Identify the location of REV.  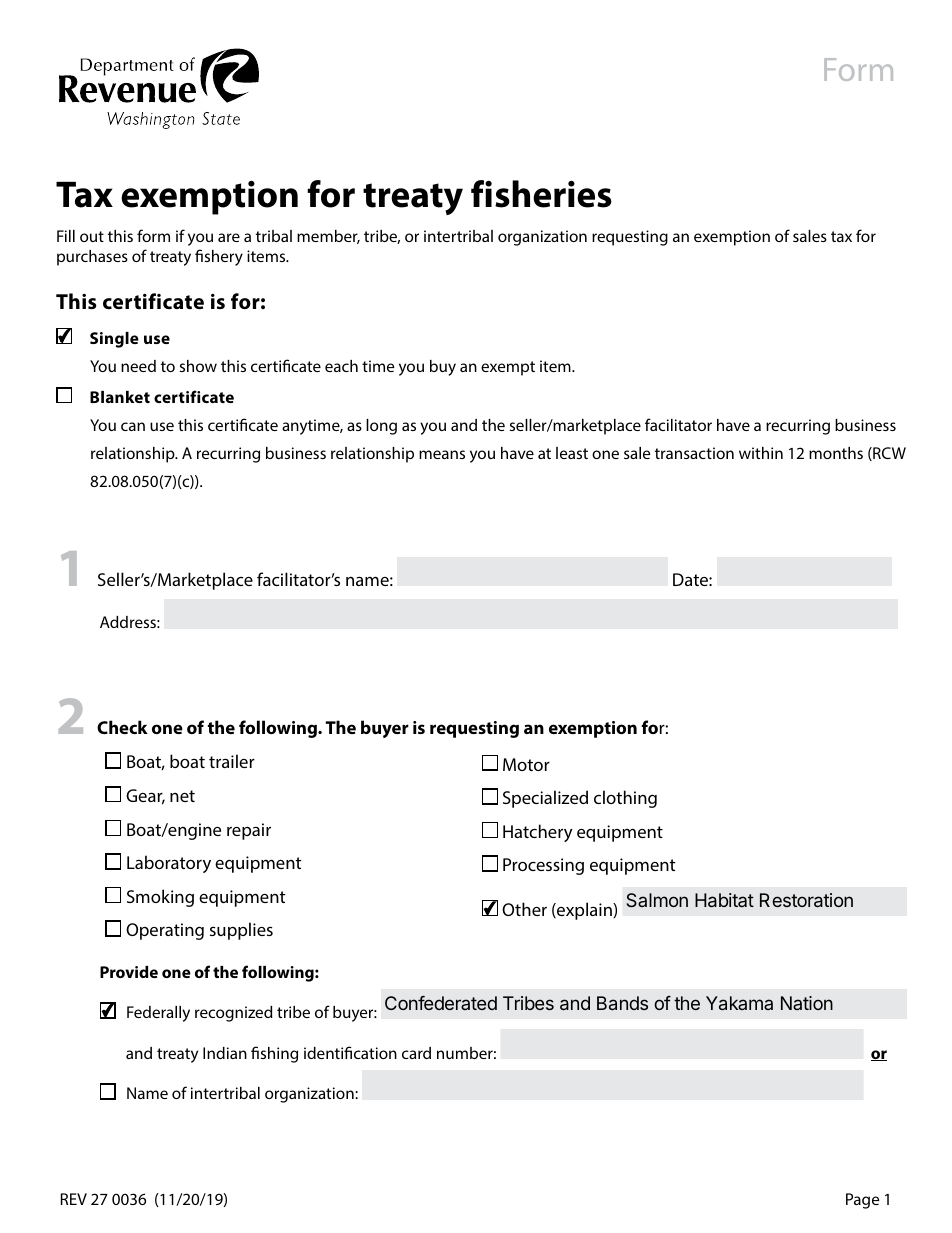
(74, 1199).
